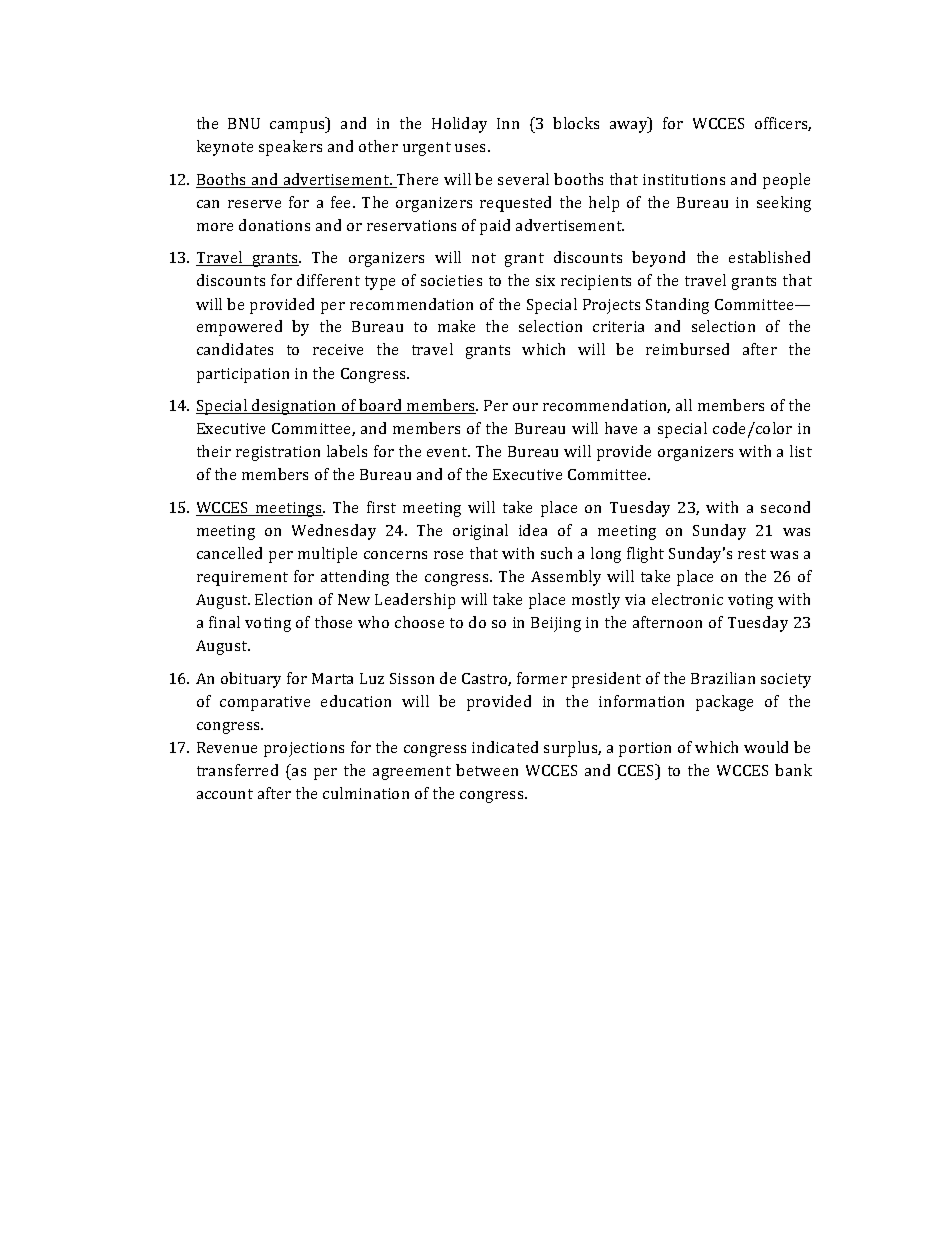 The width and height of the page is (952, 1233). I want to click on multiple, so click(327, 555).
